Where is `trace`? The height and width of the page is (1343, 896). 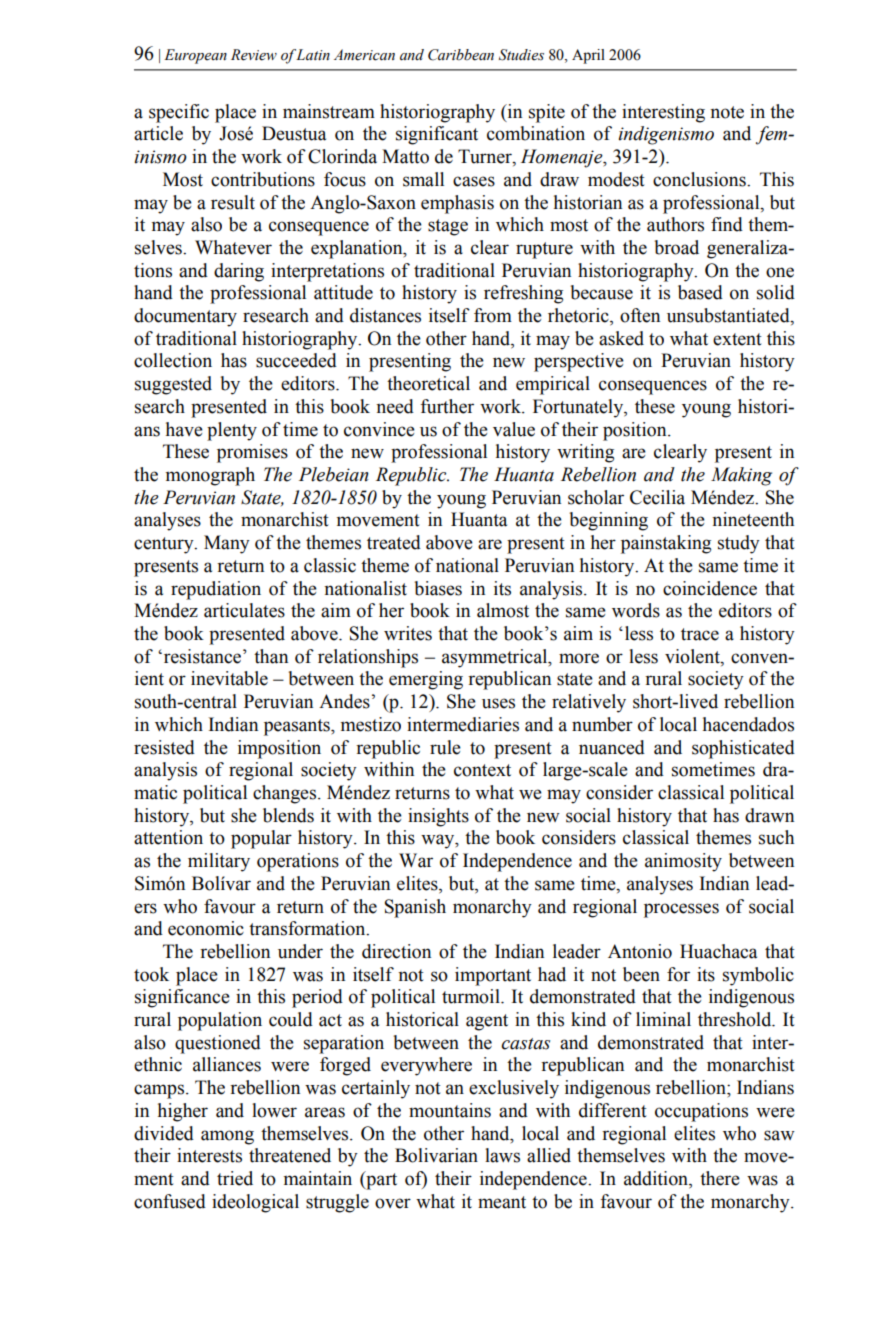 trace is located at coordinates (700, 634).
